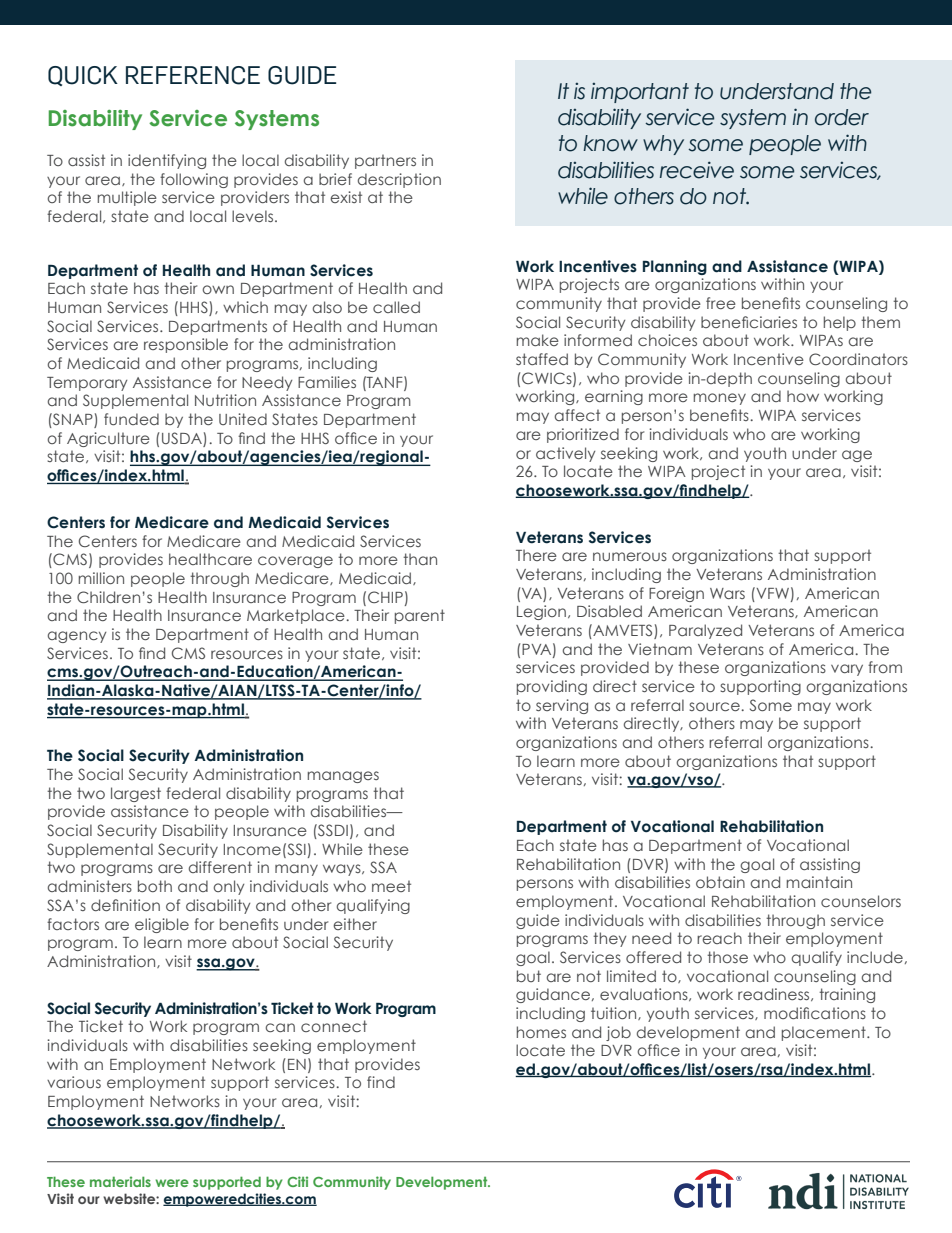 The image size is (952, 1233). I want to click on meet, so click(391, 886).
